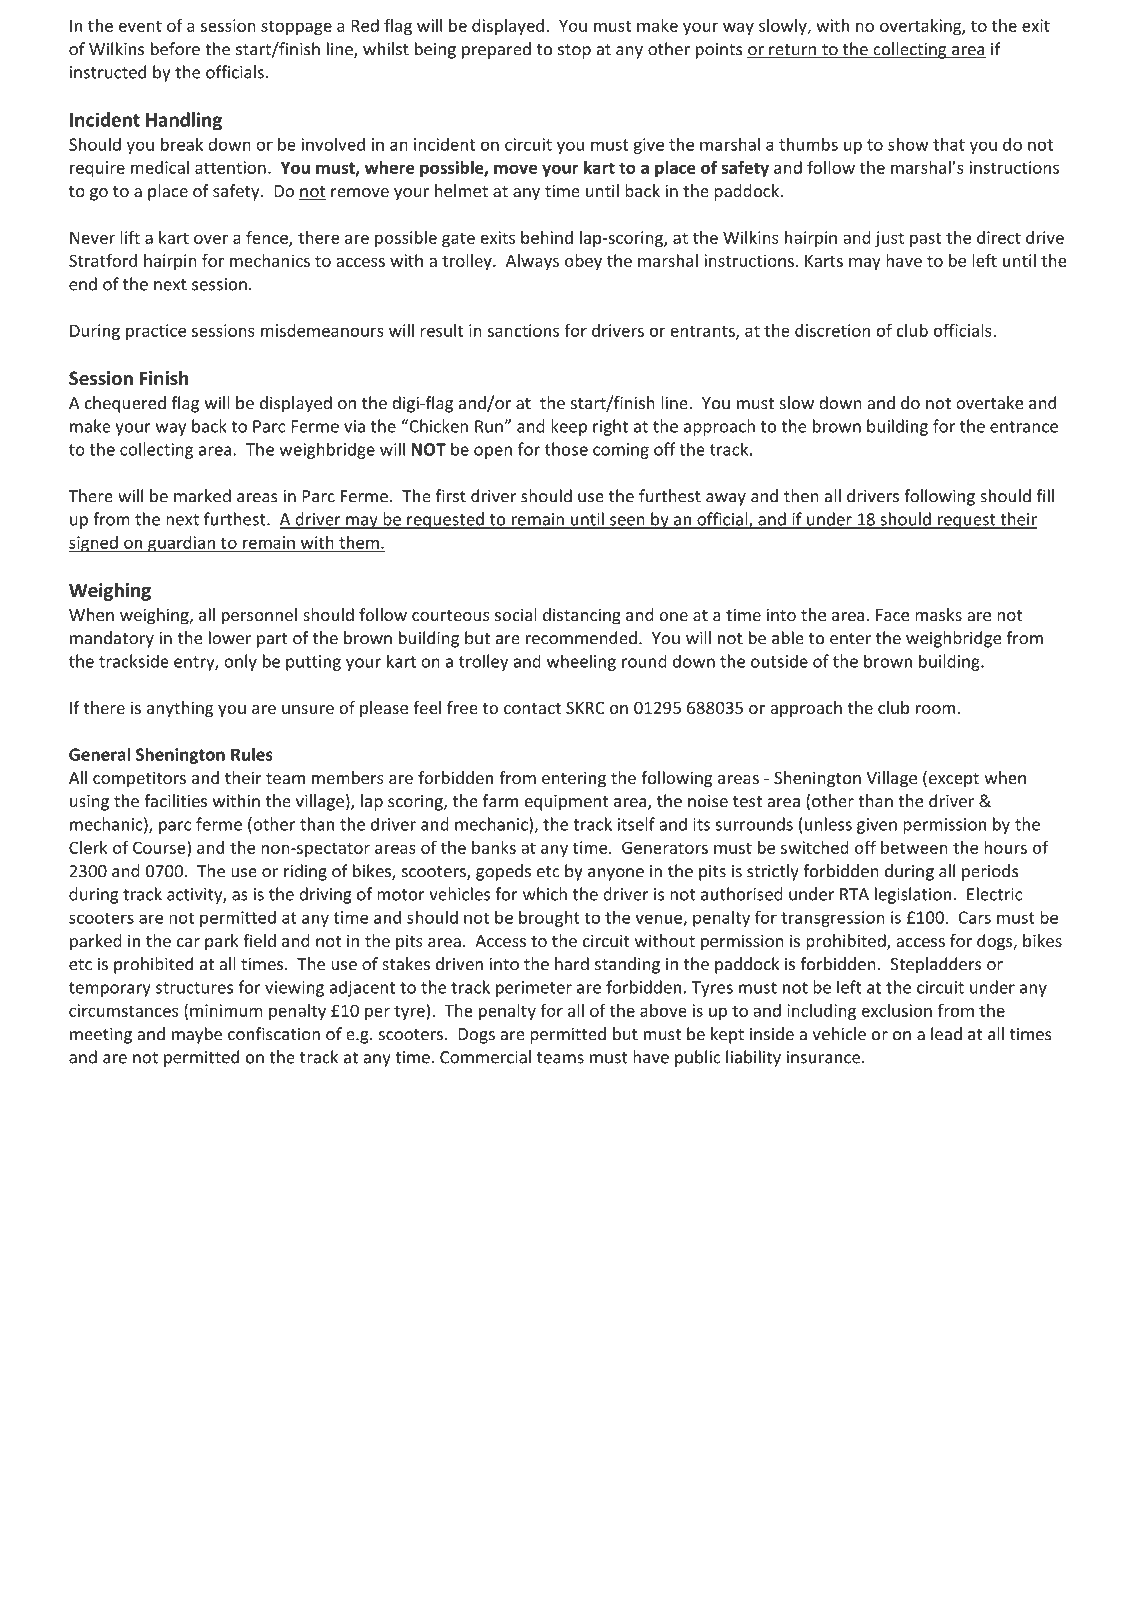 This screenshot has height=1606, width=1136. Describe the element at coordinates (197, 1035) in the screenshot. I see `maybe` at that location.
